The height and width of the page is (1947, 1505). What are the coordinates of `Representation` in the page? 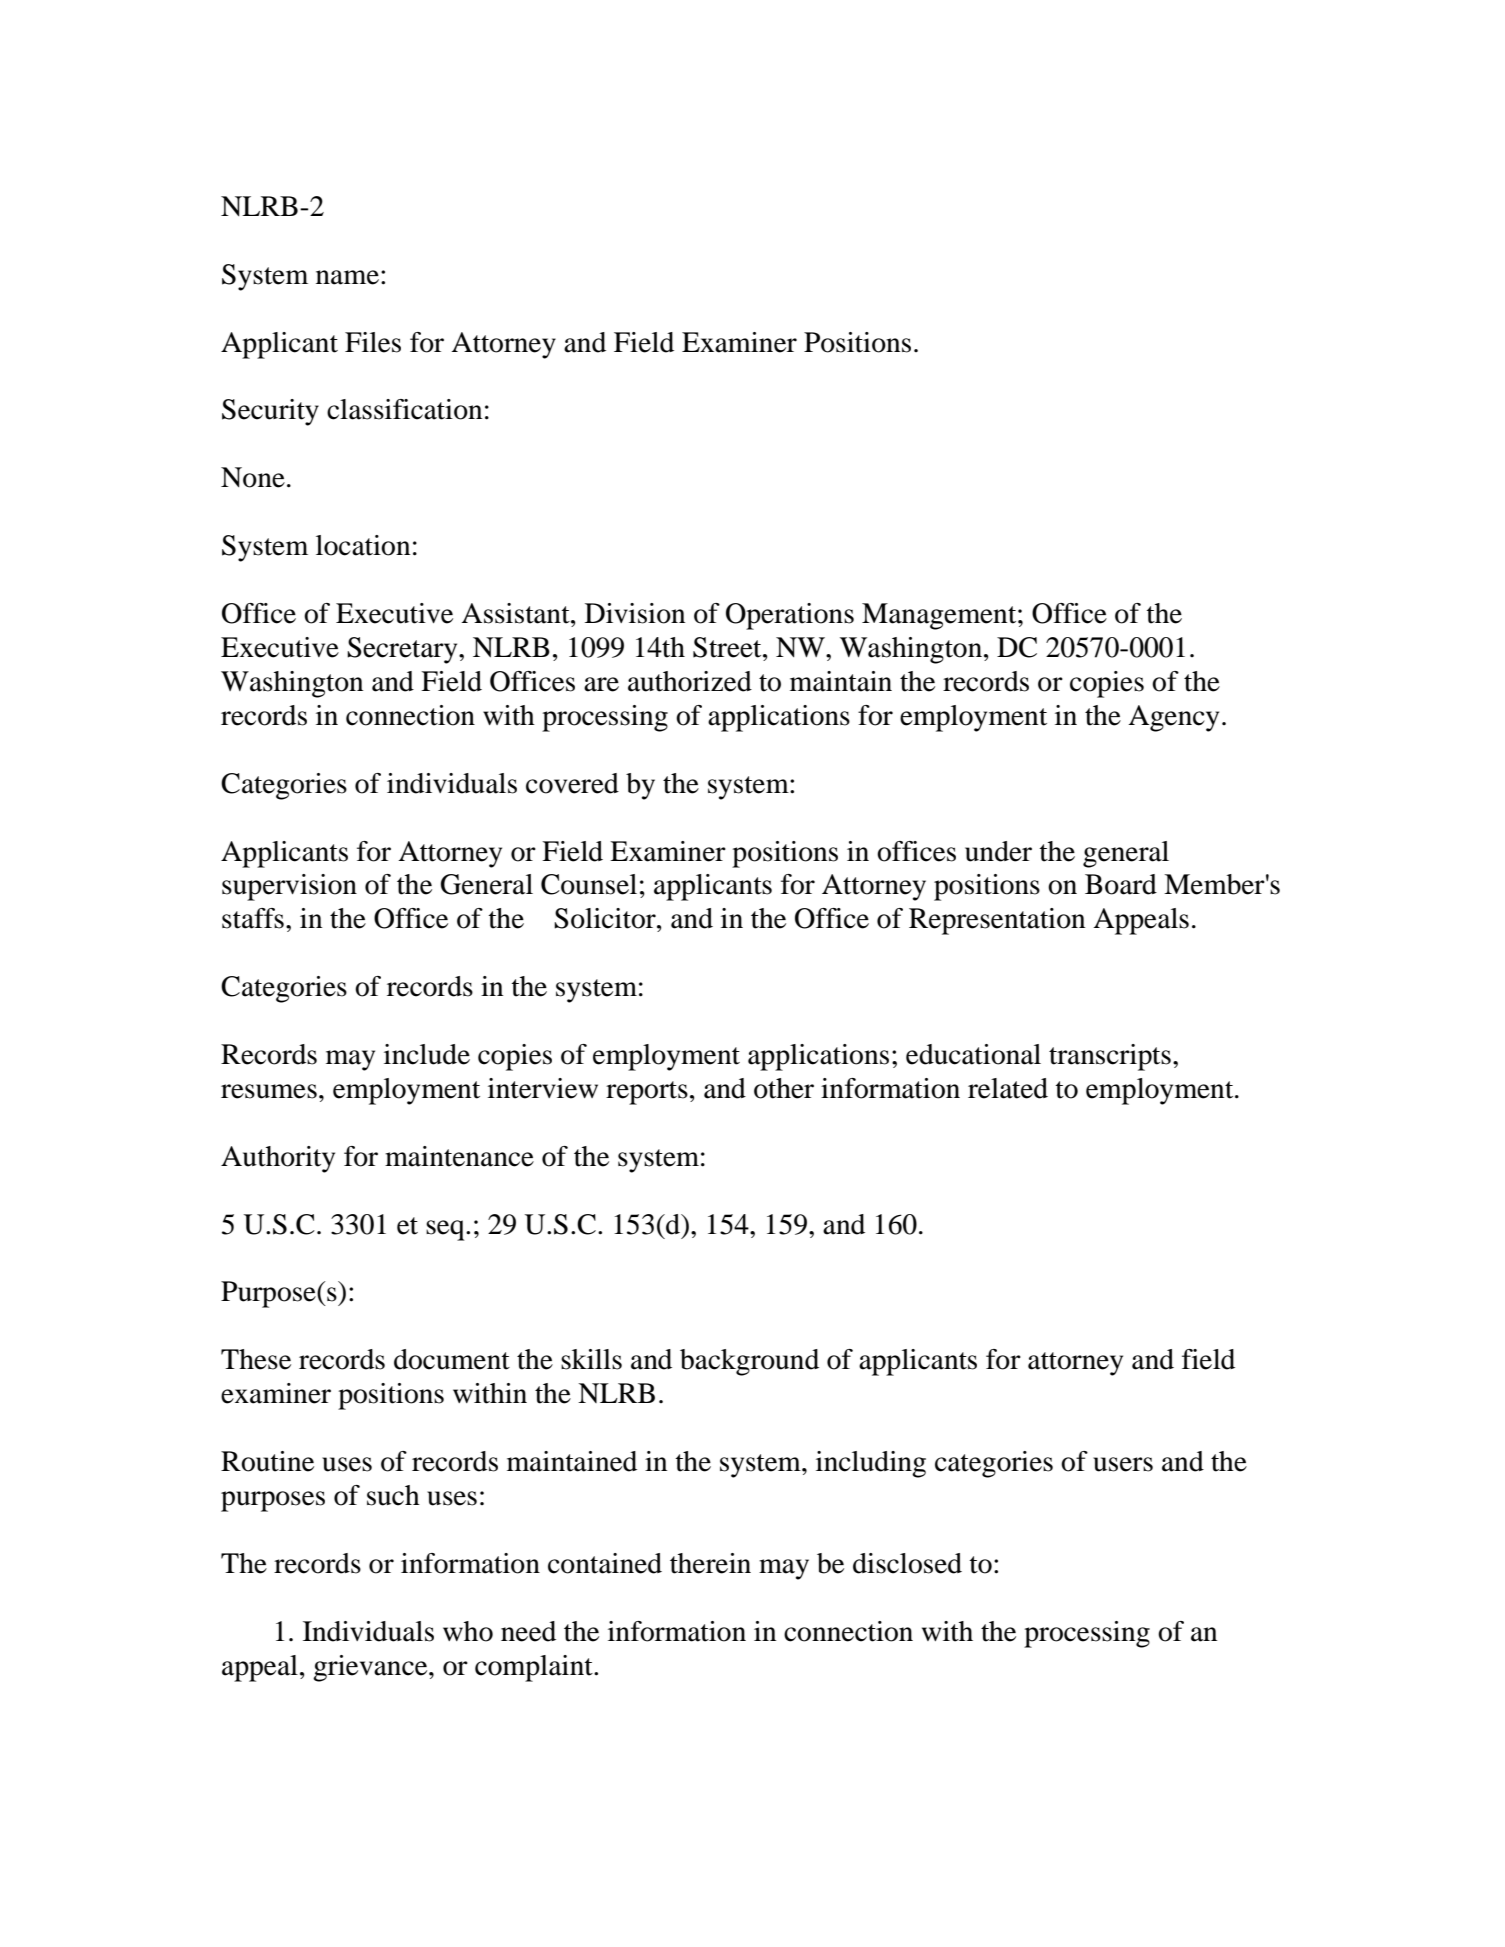 It's located at (997, 921).
